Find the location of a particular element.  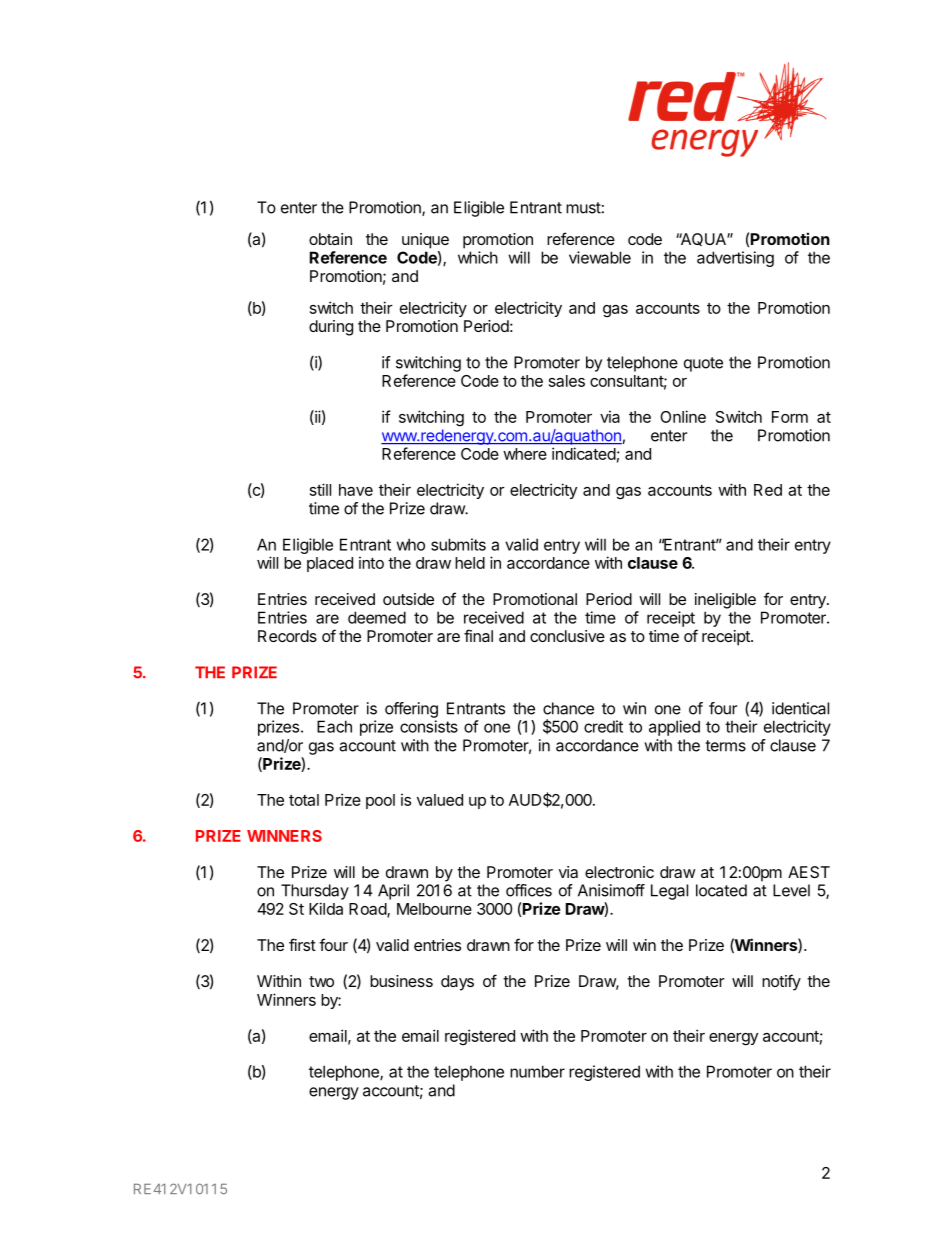

conclusive is located at coordinates (567, 636).
